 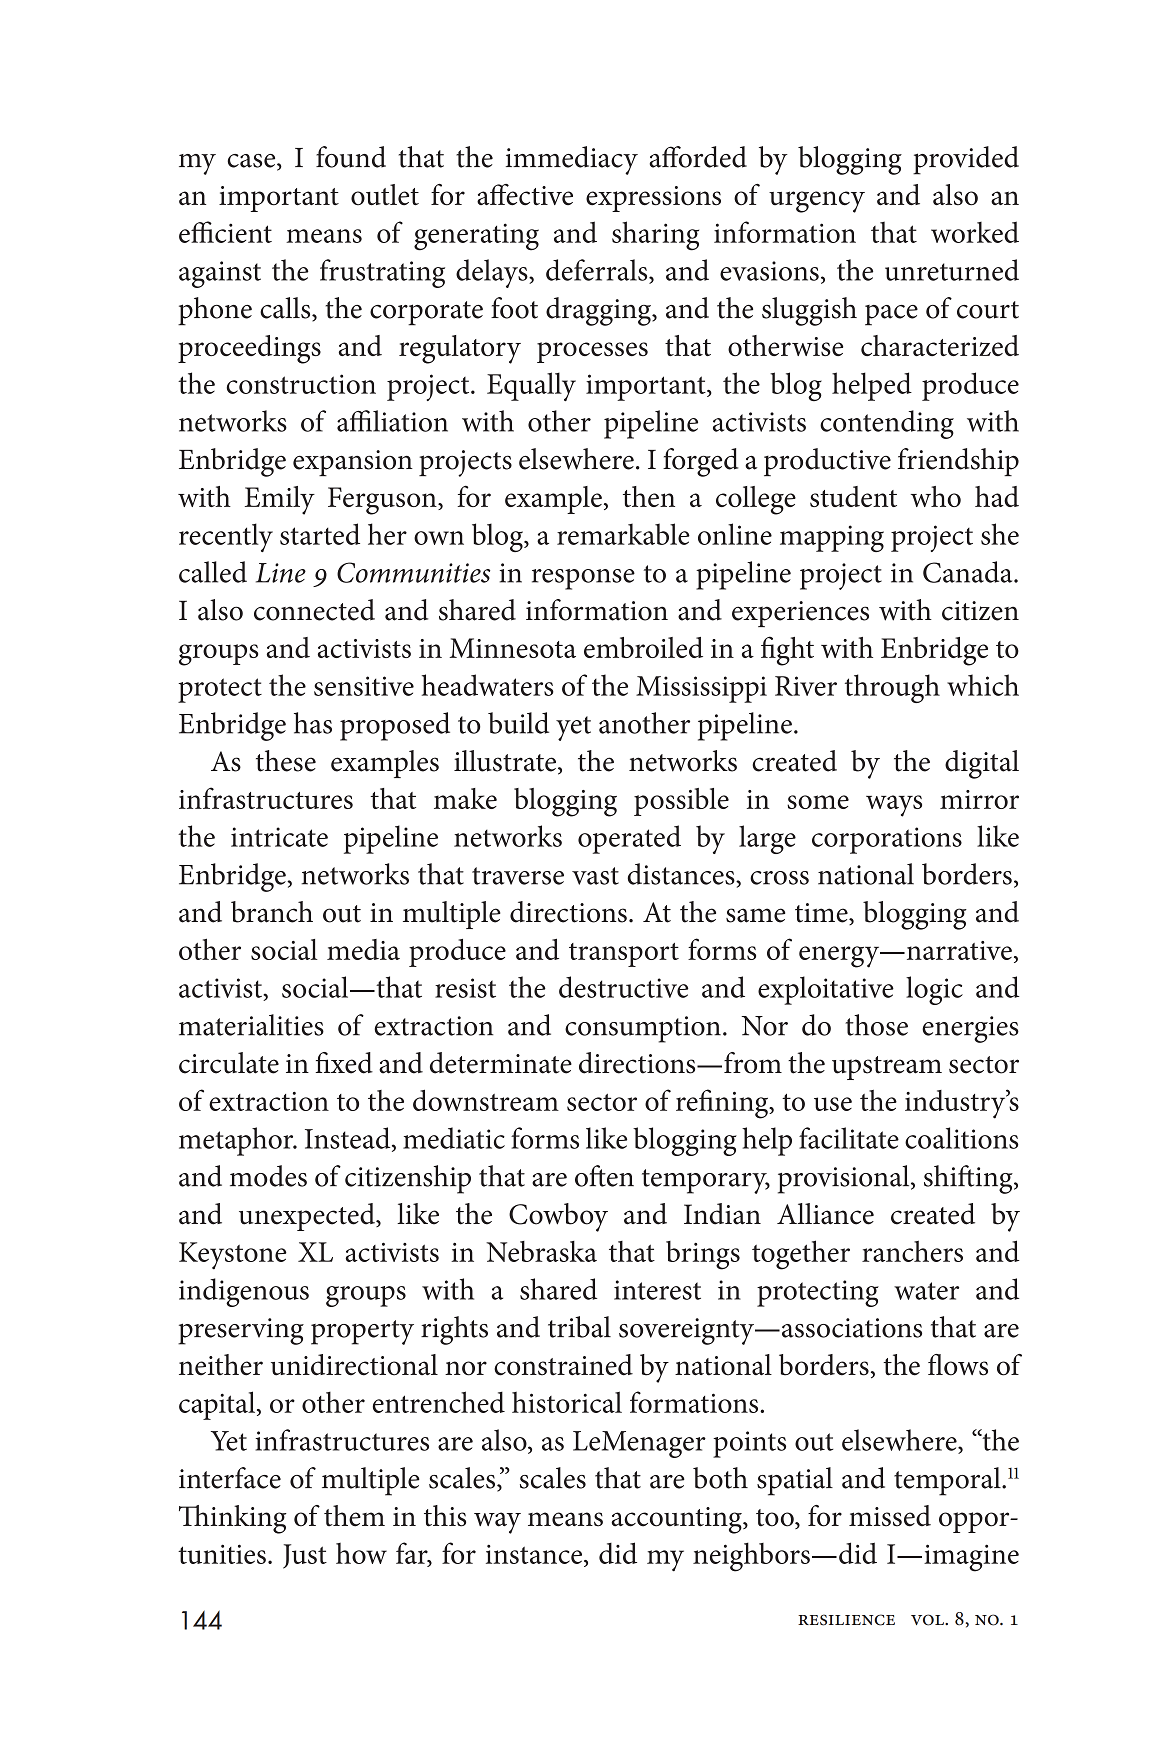 I want to click on oft, so click(x=590, y=1176).
